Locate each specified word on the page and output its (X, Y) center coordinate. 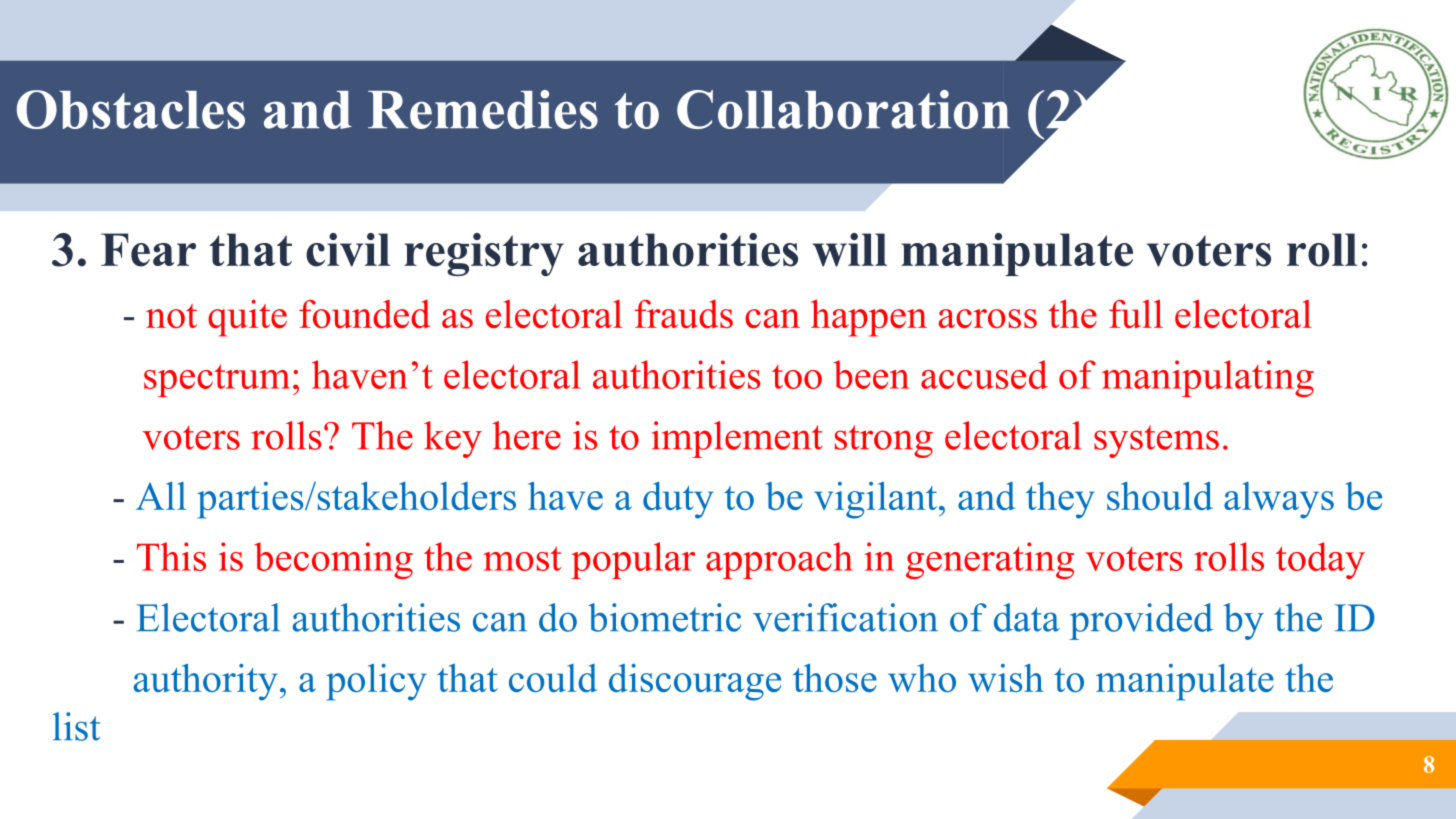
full (1136, 313)
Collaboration (843, 109)
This (171, 556)
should (1160, 495)
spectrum (217, 380)
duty (678, 500)
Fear (148, 250)
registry (484, 254)
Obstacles (131, 109)
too (797, 377)
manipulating (1208, 378)
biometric (664, 617)
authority (206, 682)
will (850, 250)
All (161, 496)
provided (1141, 621)
